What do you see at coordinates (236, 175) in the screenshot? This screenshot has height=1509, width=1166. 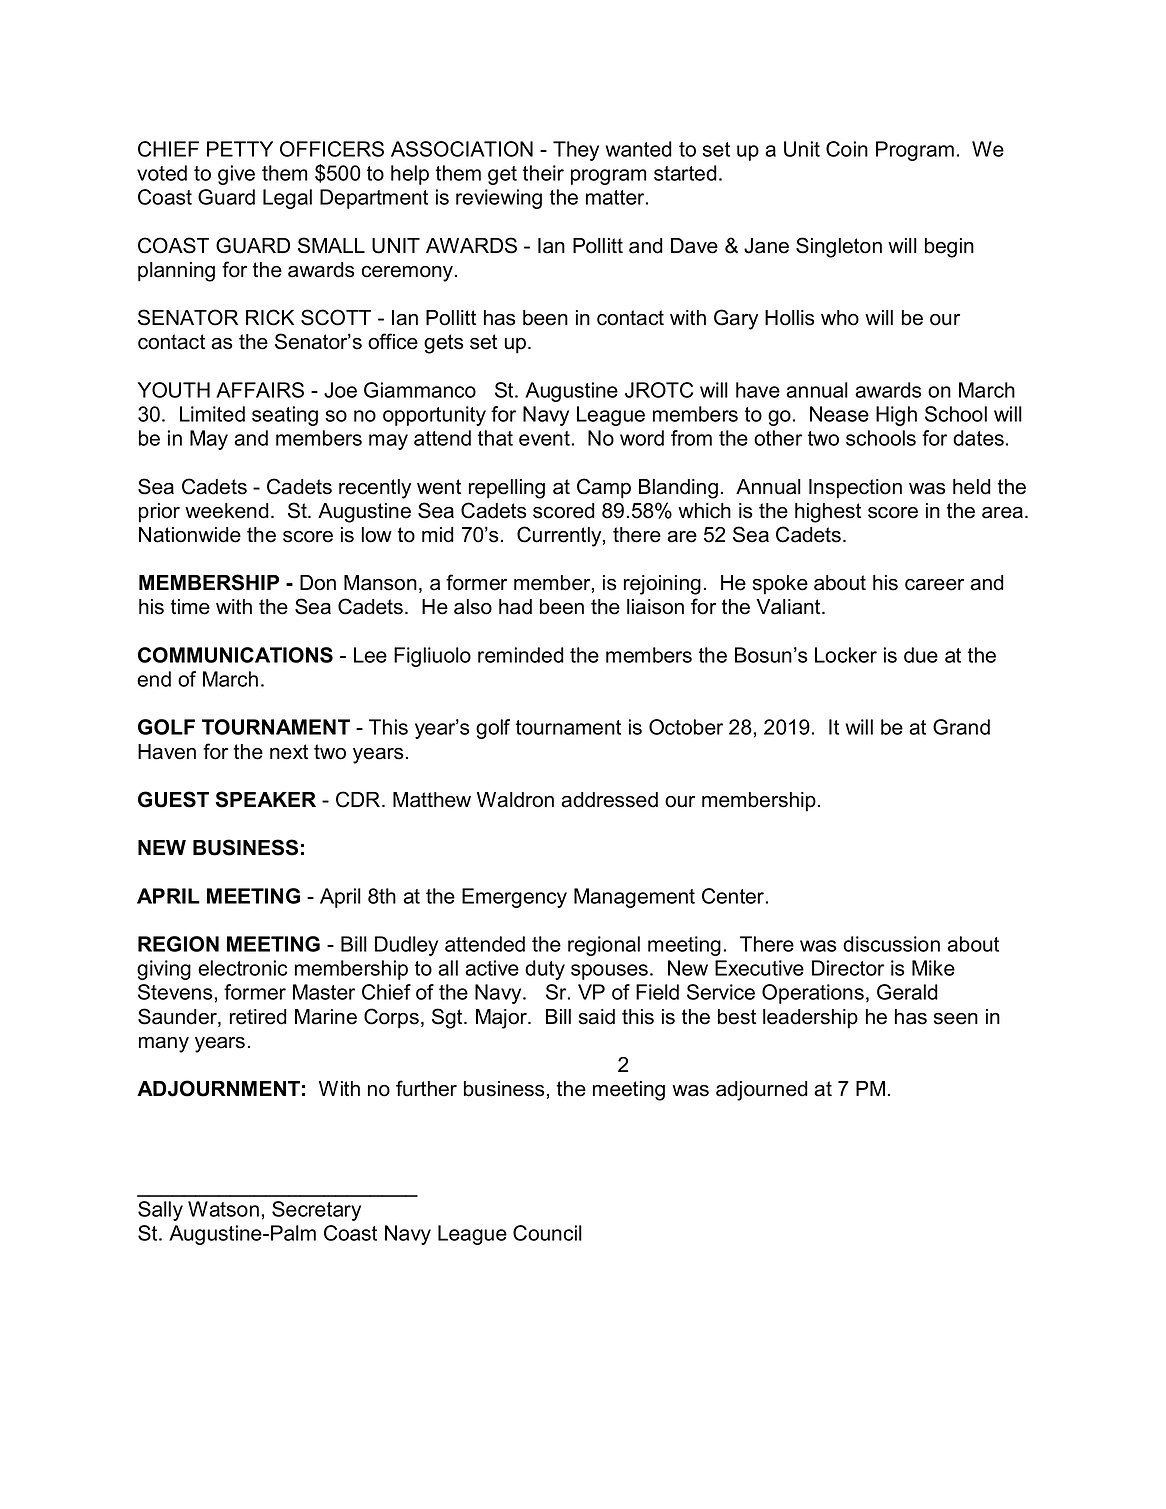 I see `give` at bounding box center [236, 175].
